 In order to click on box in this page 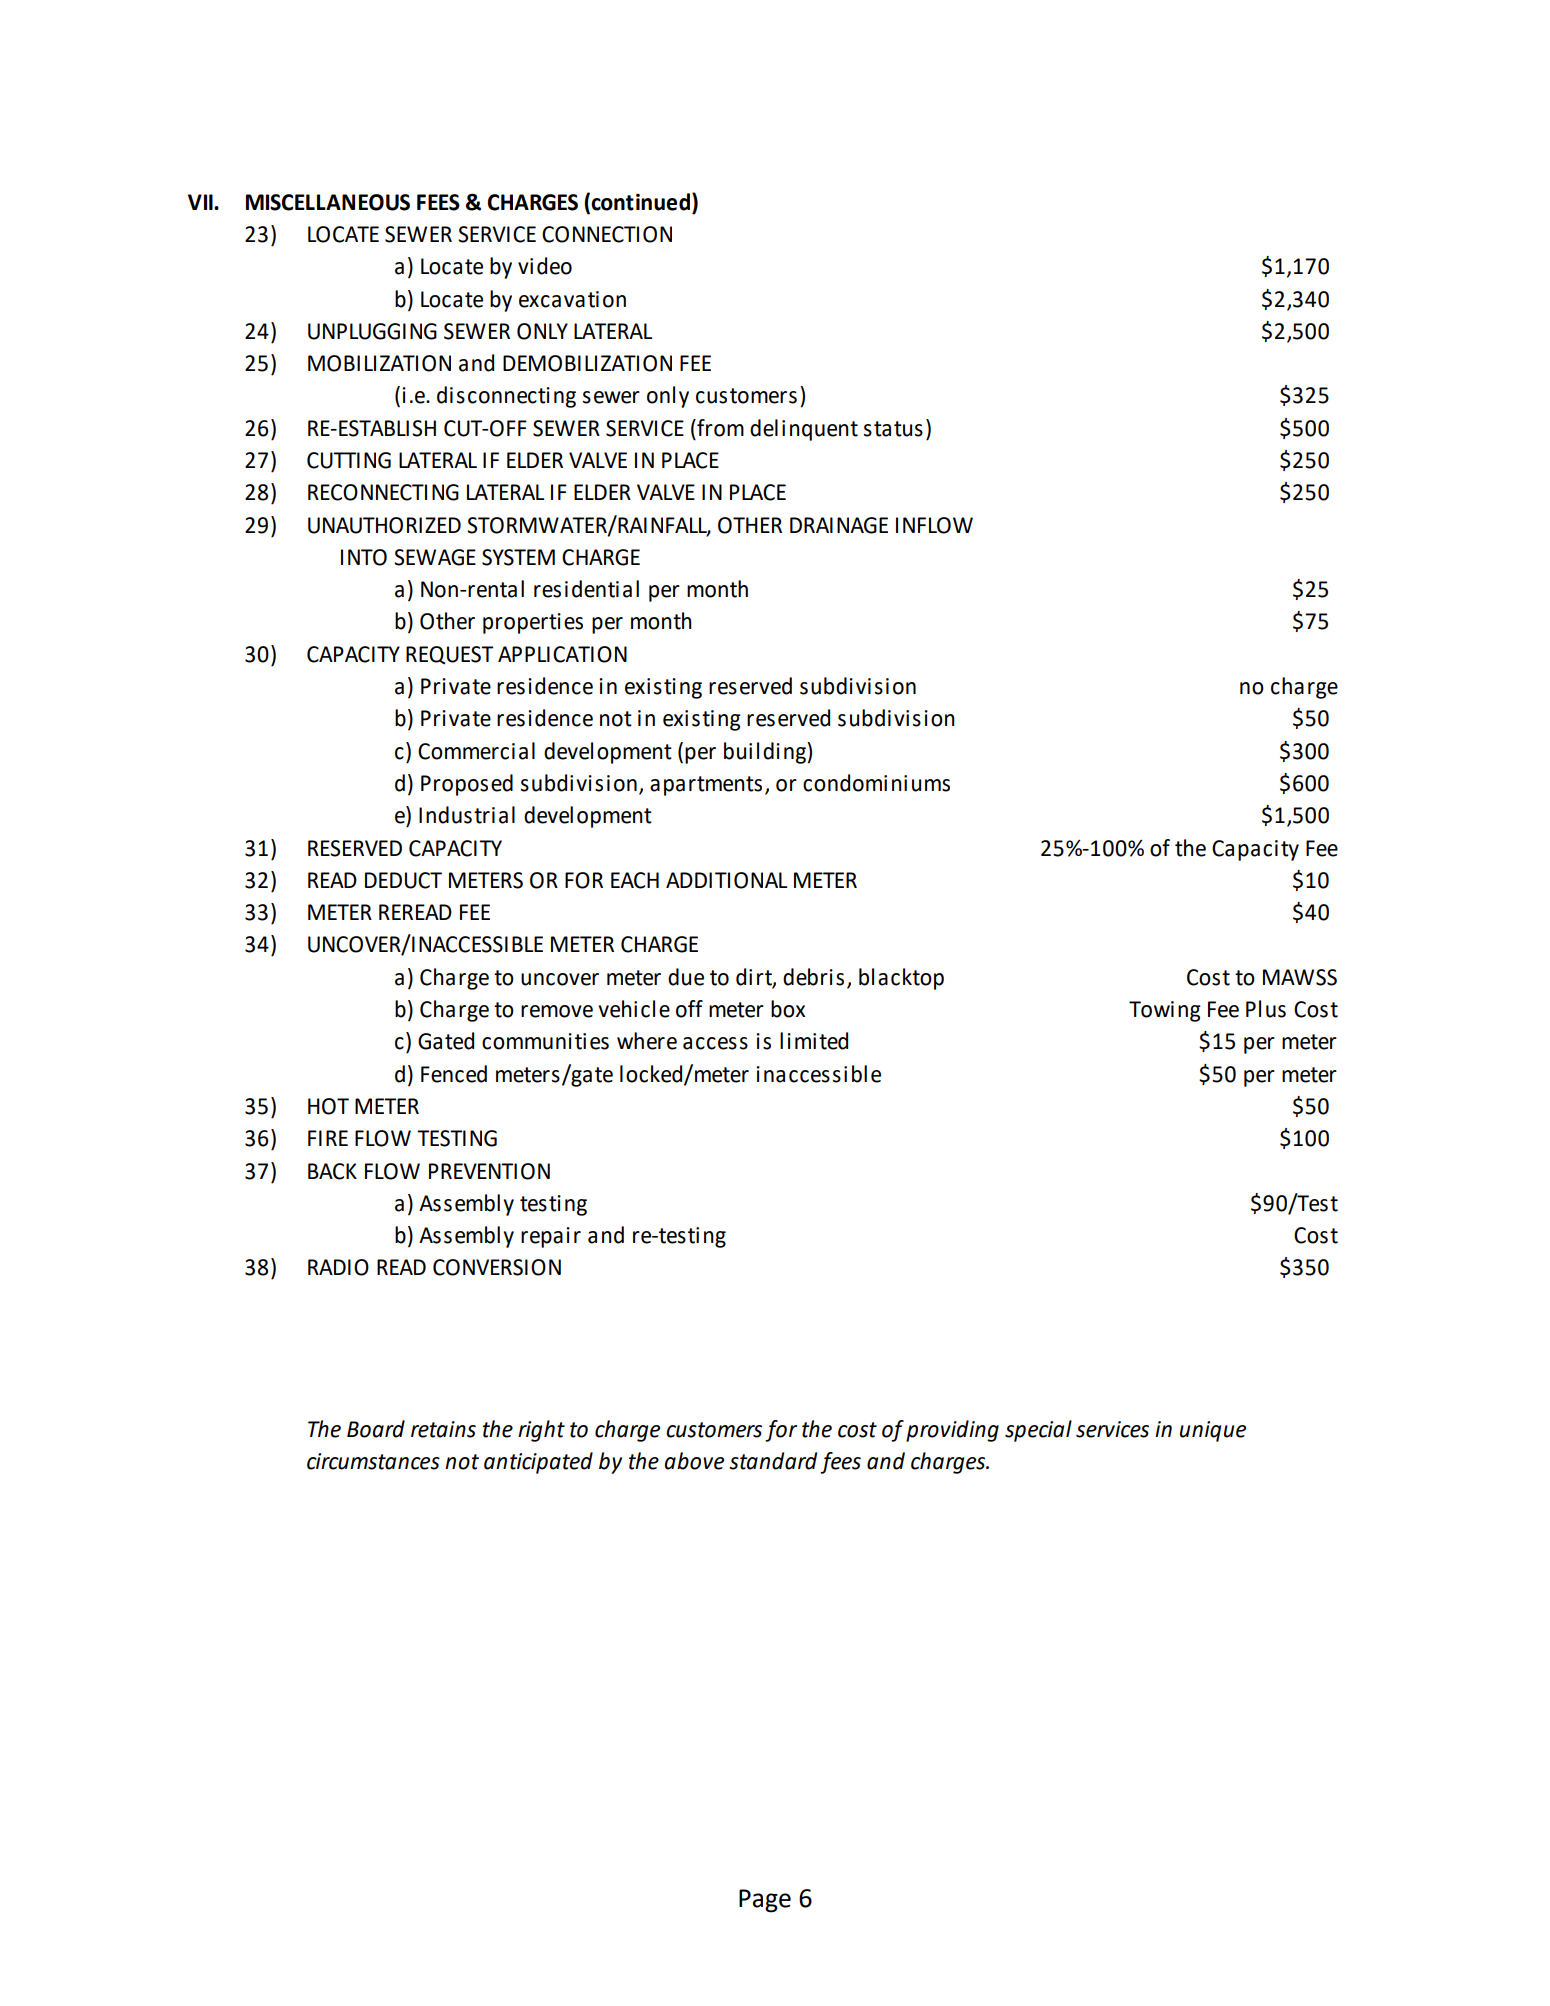, I will do `click(788, 1009)`.
